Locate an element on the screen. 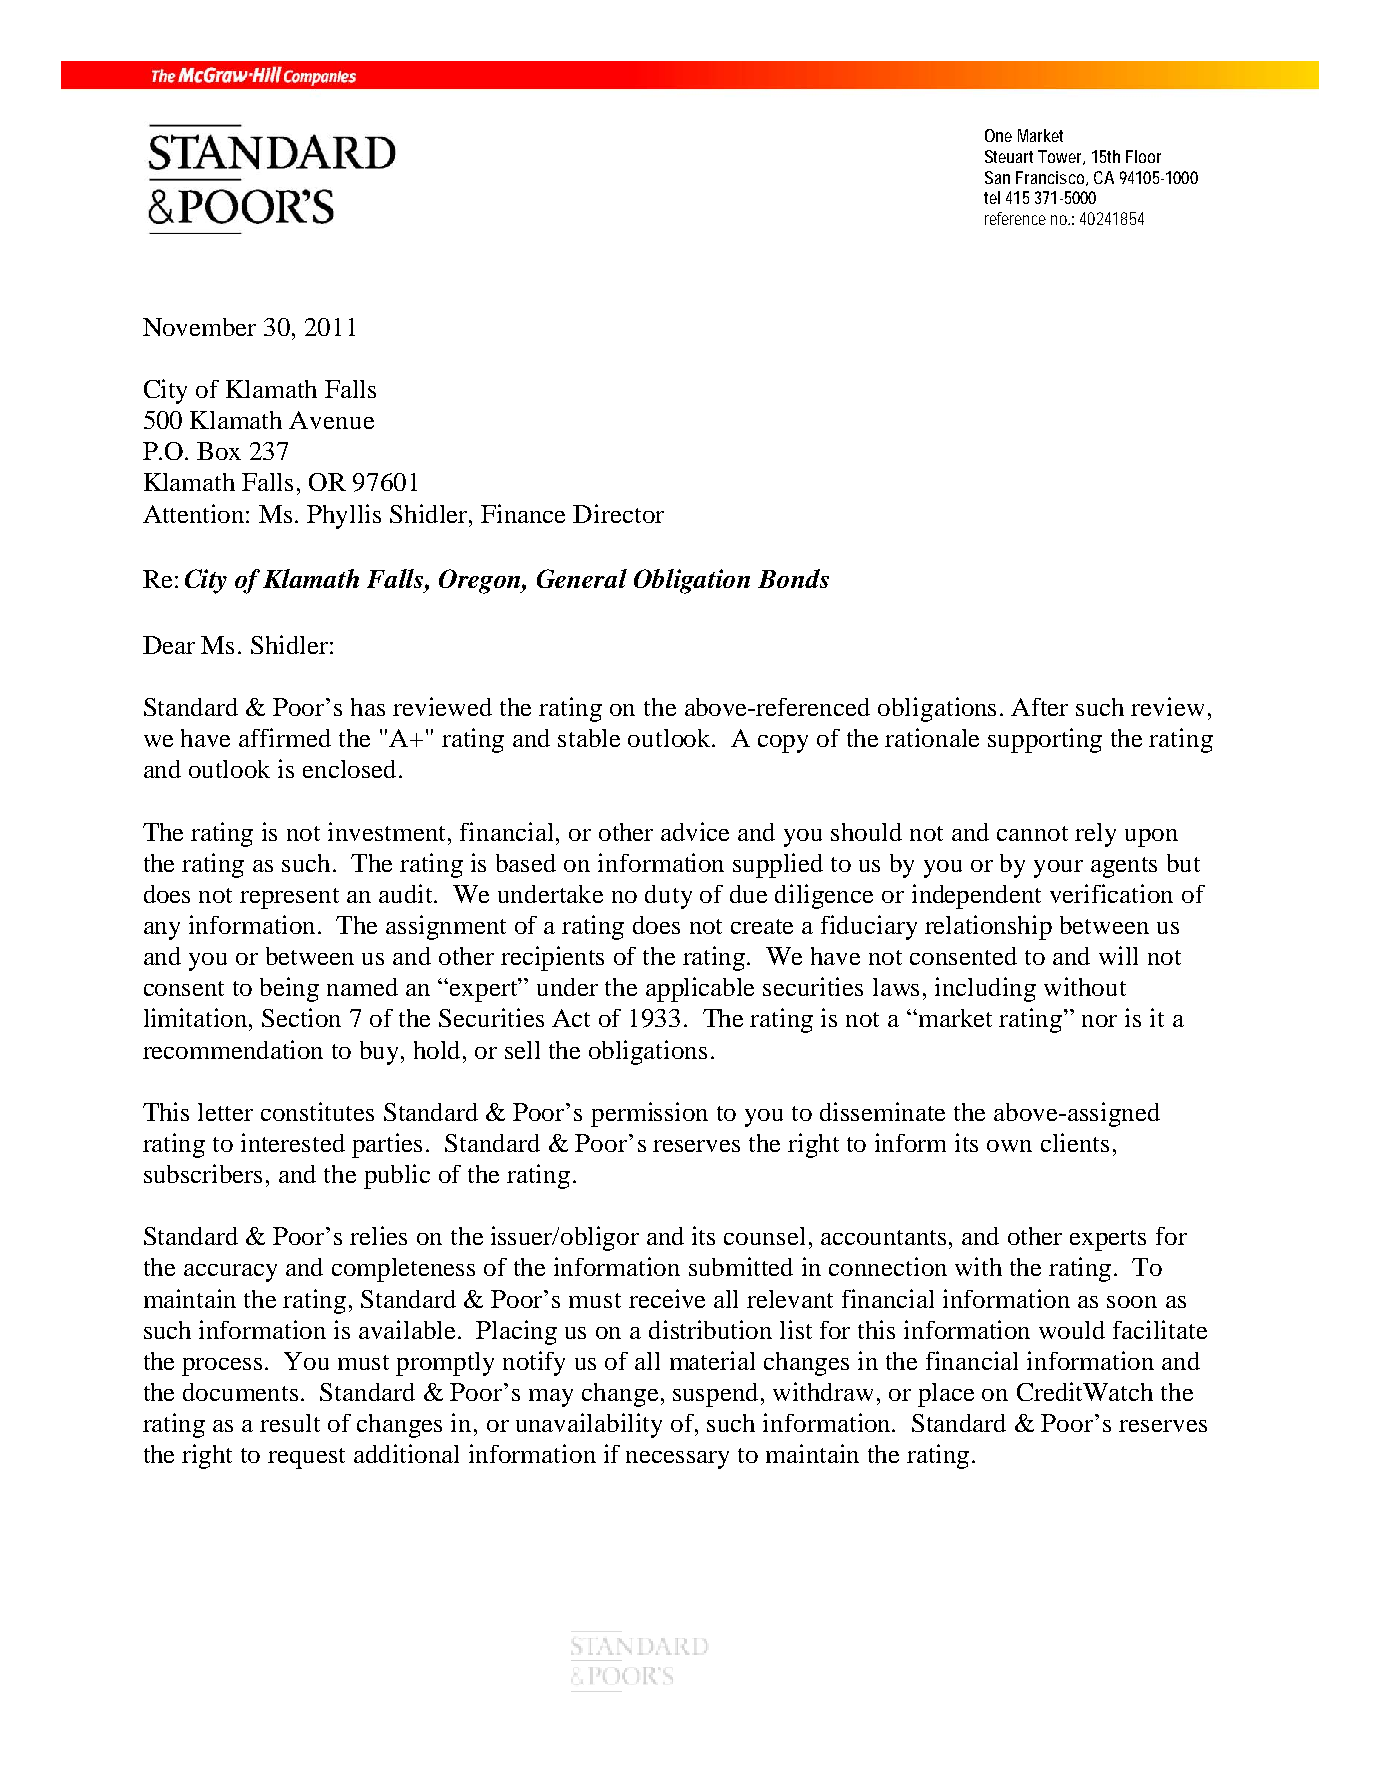 The height and width of the screenshot is (1787, 1381). tel is located at coordinates (992, 197).
